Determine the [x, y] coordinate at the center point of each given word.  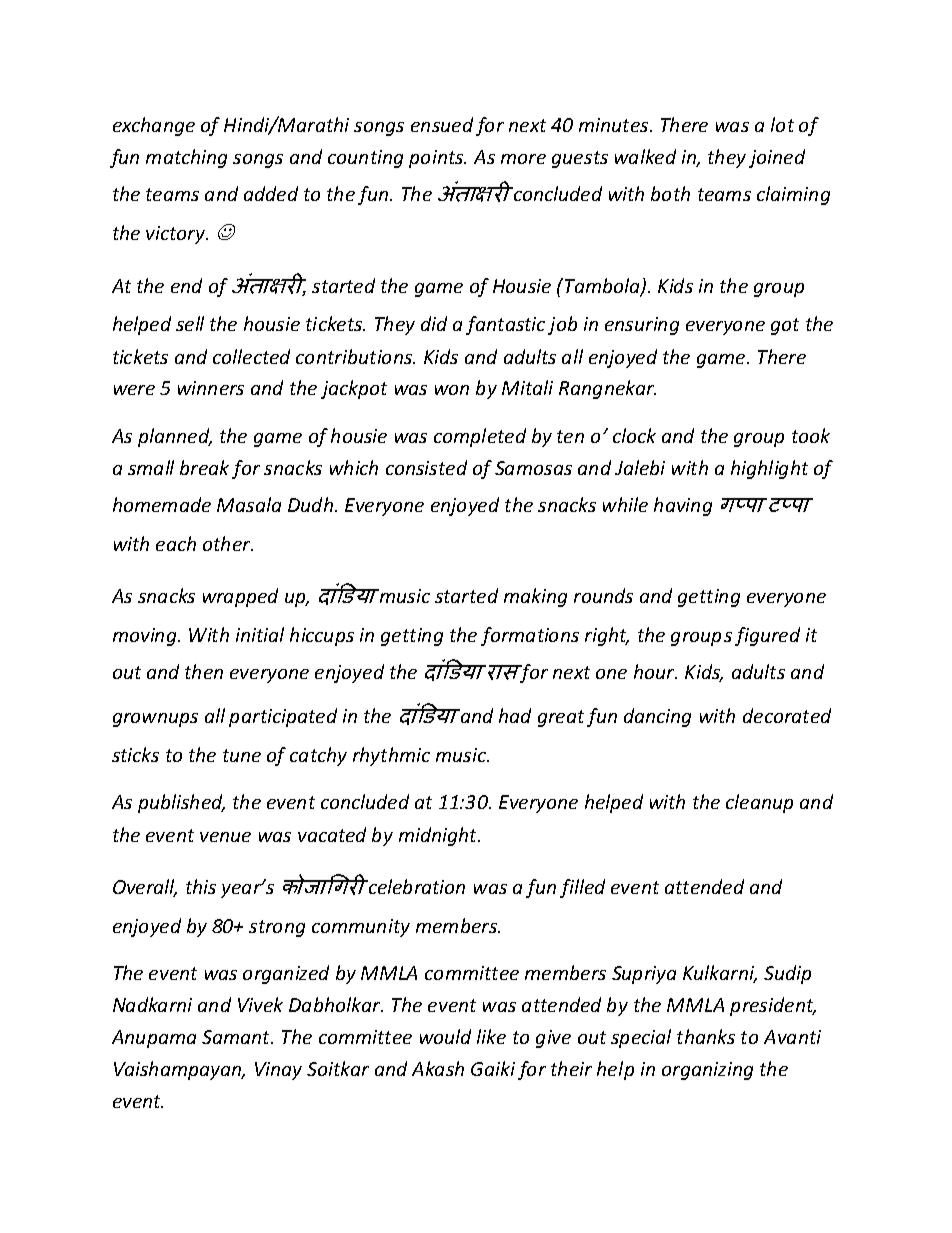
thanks [706, 1036]
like [491, 1036]
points [437, 159]
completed [480, 437]
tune [242, 755]
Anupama [154, 1039]
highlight [769, 469]
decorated [787, 715]
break [204, 467]
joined [777, 158]
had [515, 715]
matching [186, 158]
